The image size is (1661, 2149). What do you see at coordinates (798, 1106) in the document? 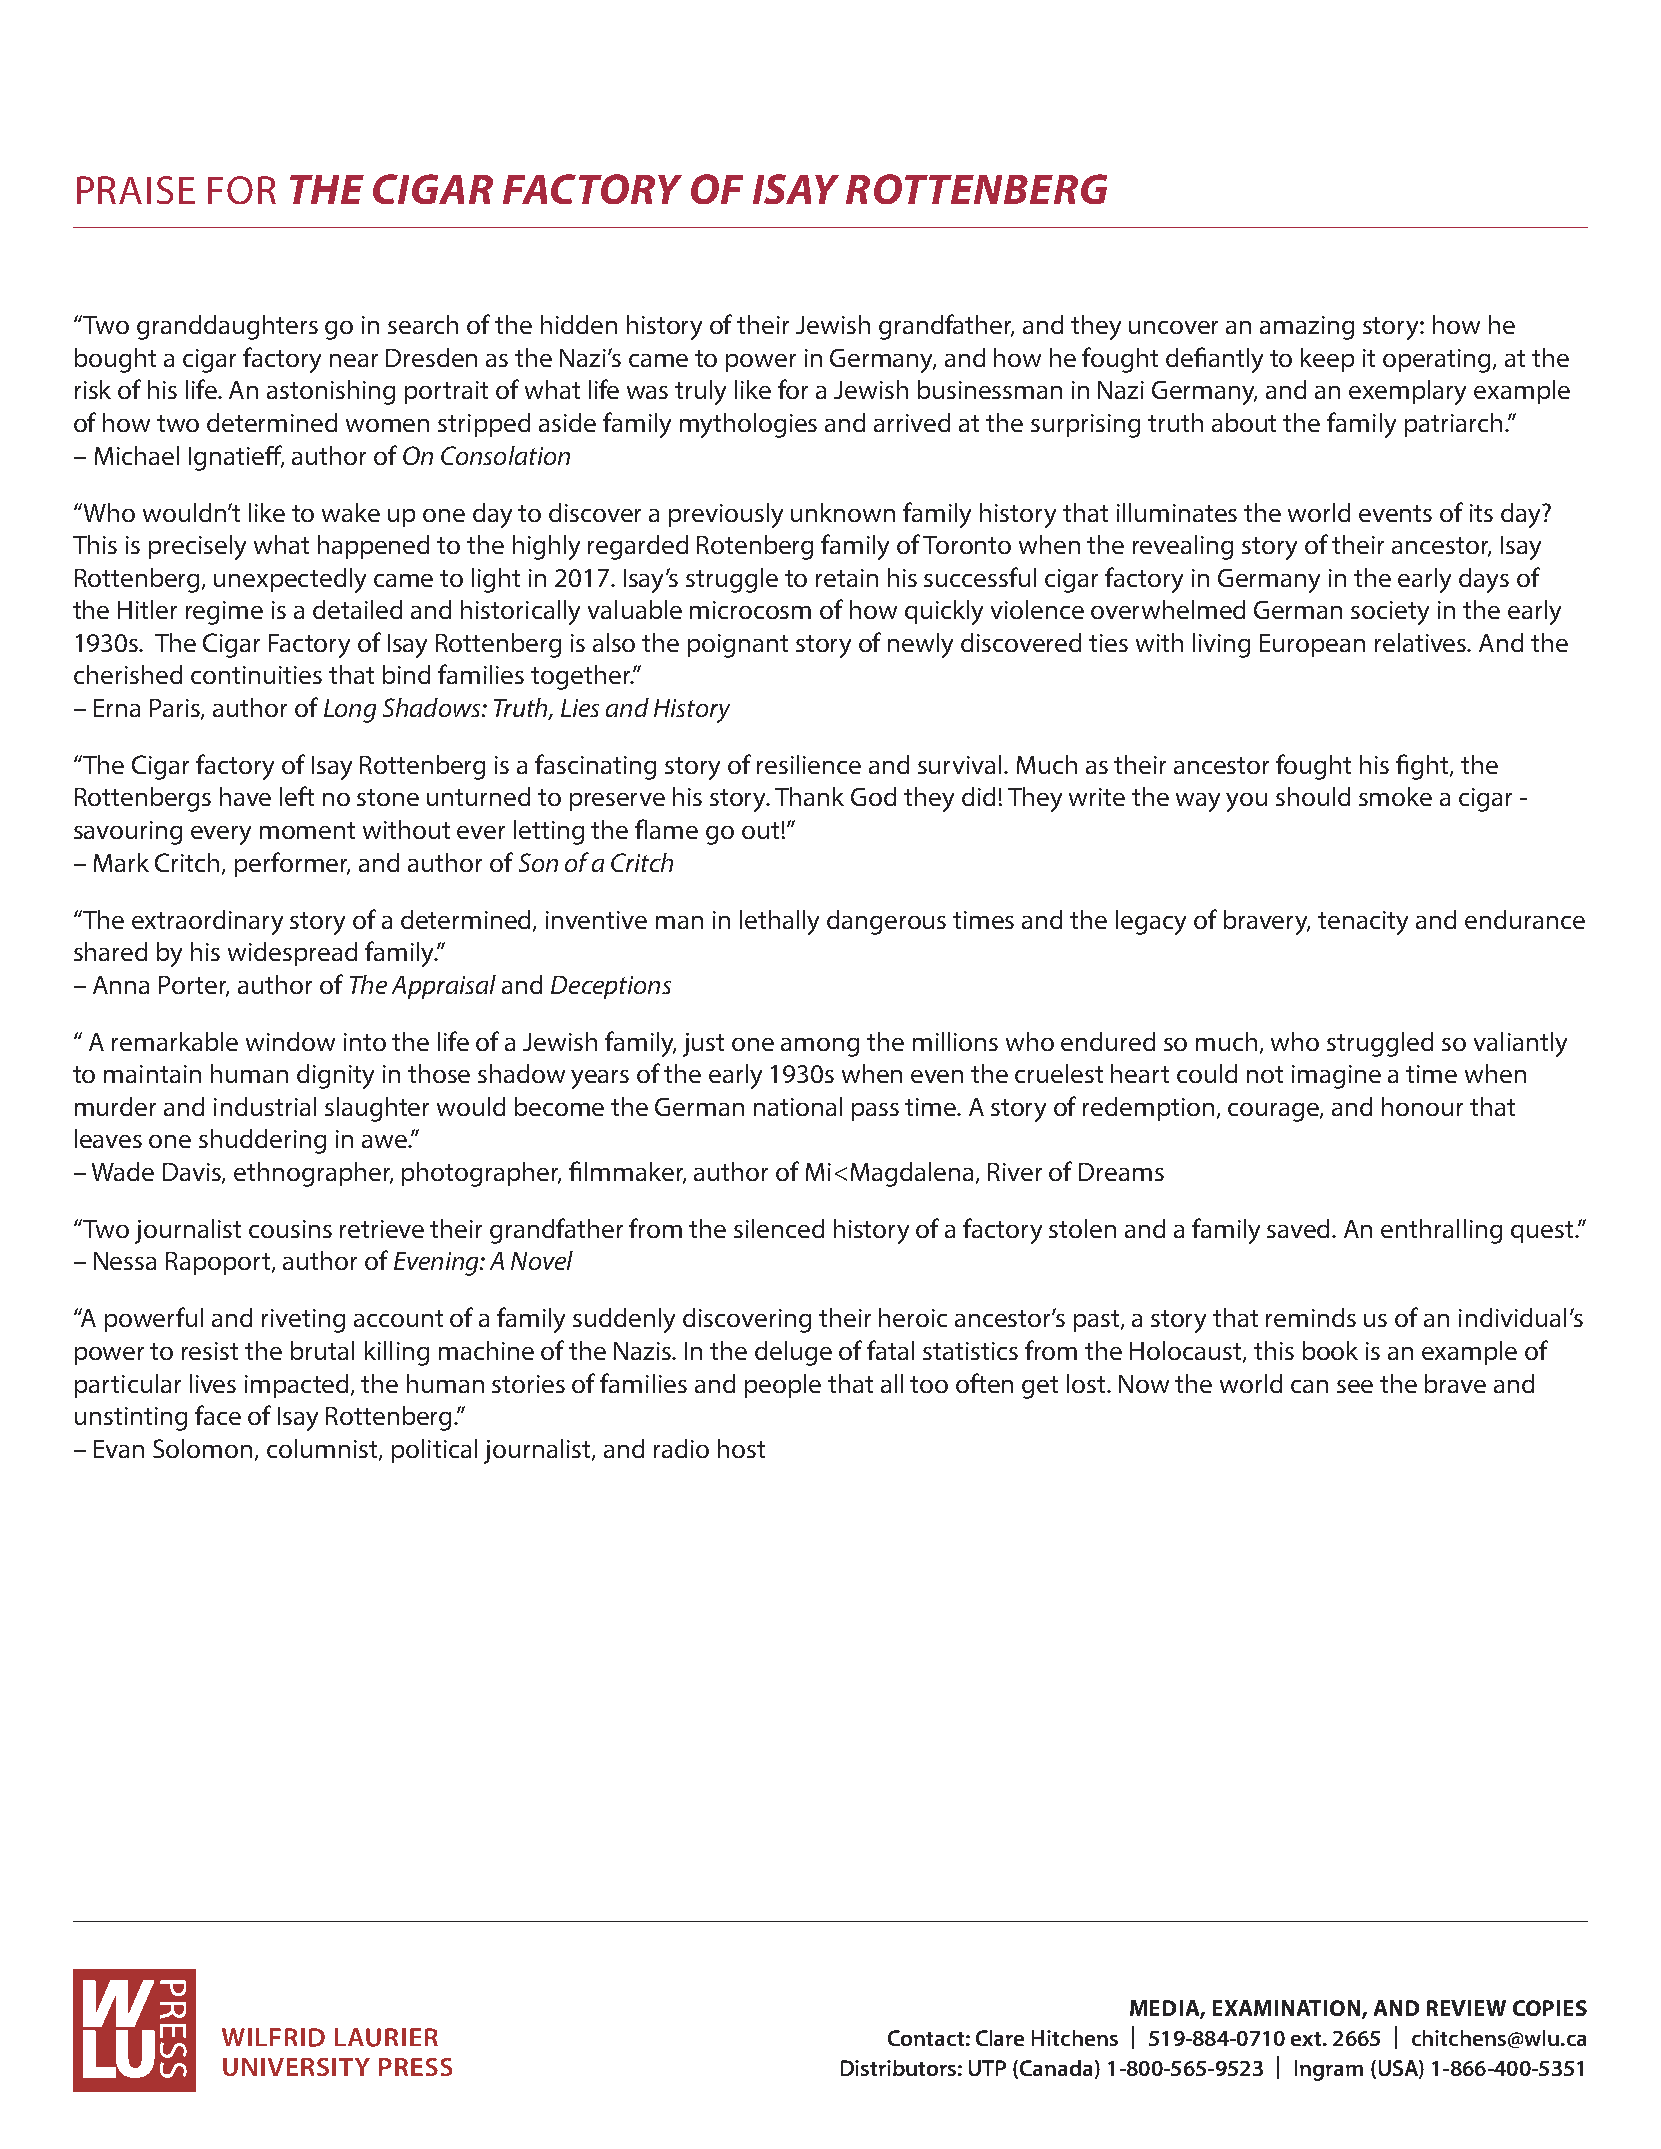
I see `national` at bounding box center [798, 1106].
